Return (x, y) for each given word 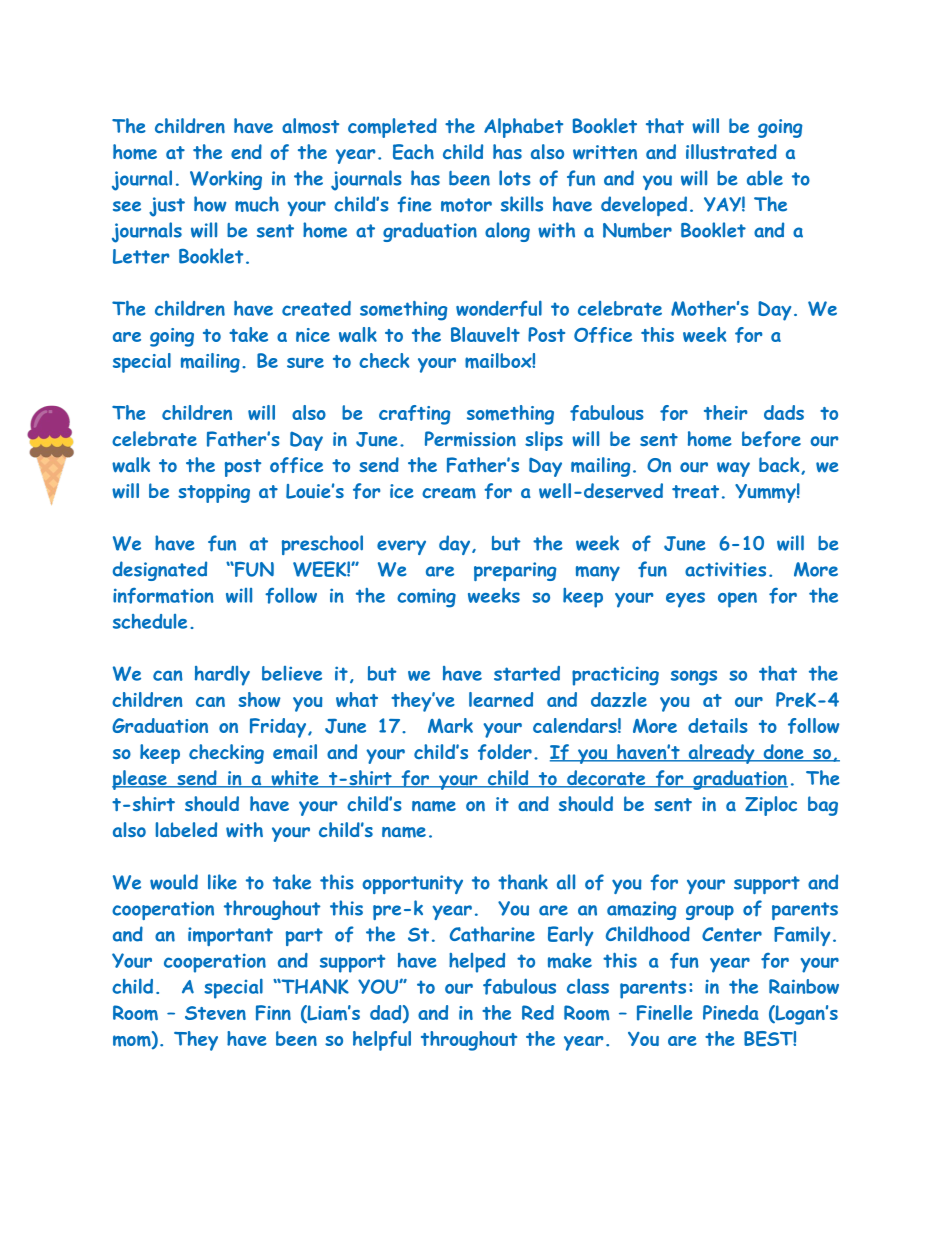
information (163, 596)
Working (226, 180)
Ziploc (771, 806)
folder (505, 752)
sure (305, 363)
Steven (215, 1013)
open (737, 600)
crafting (414, 415)
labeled (186, 829)
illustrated (731, 152)
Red (538, 1012)
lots (515, 178)
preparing (515, 571)
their (726, 412)
